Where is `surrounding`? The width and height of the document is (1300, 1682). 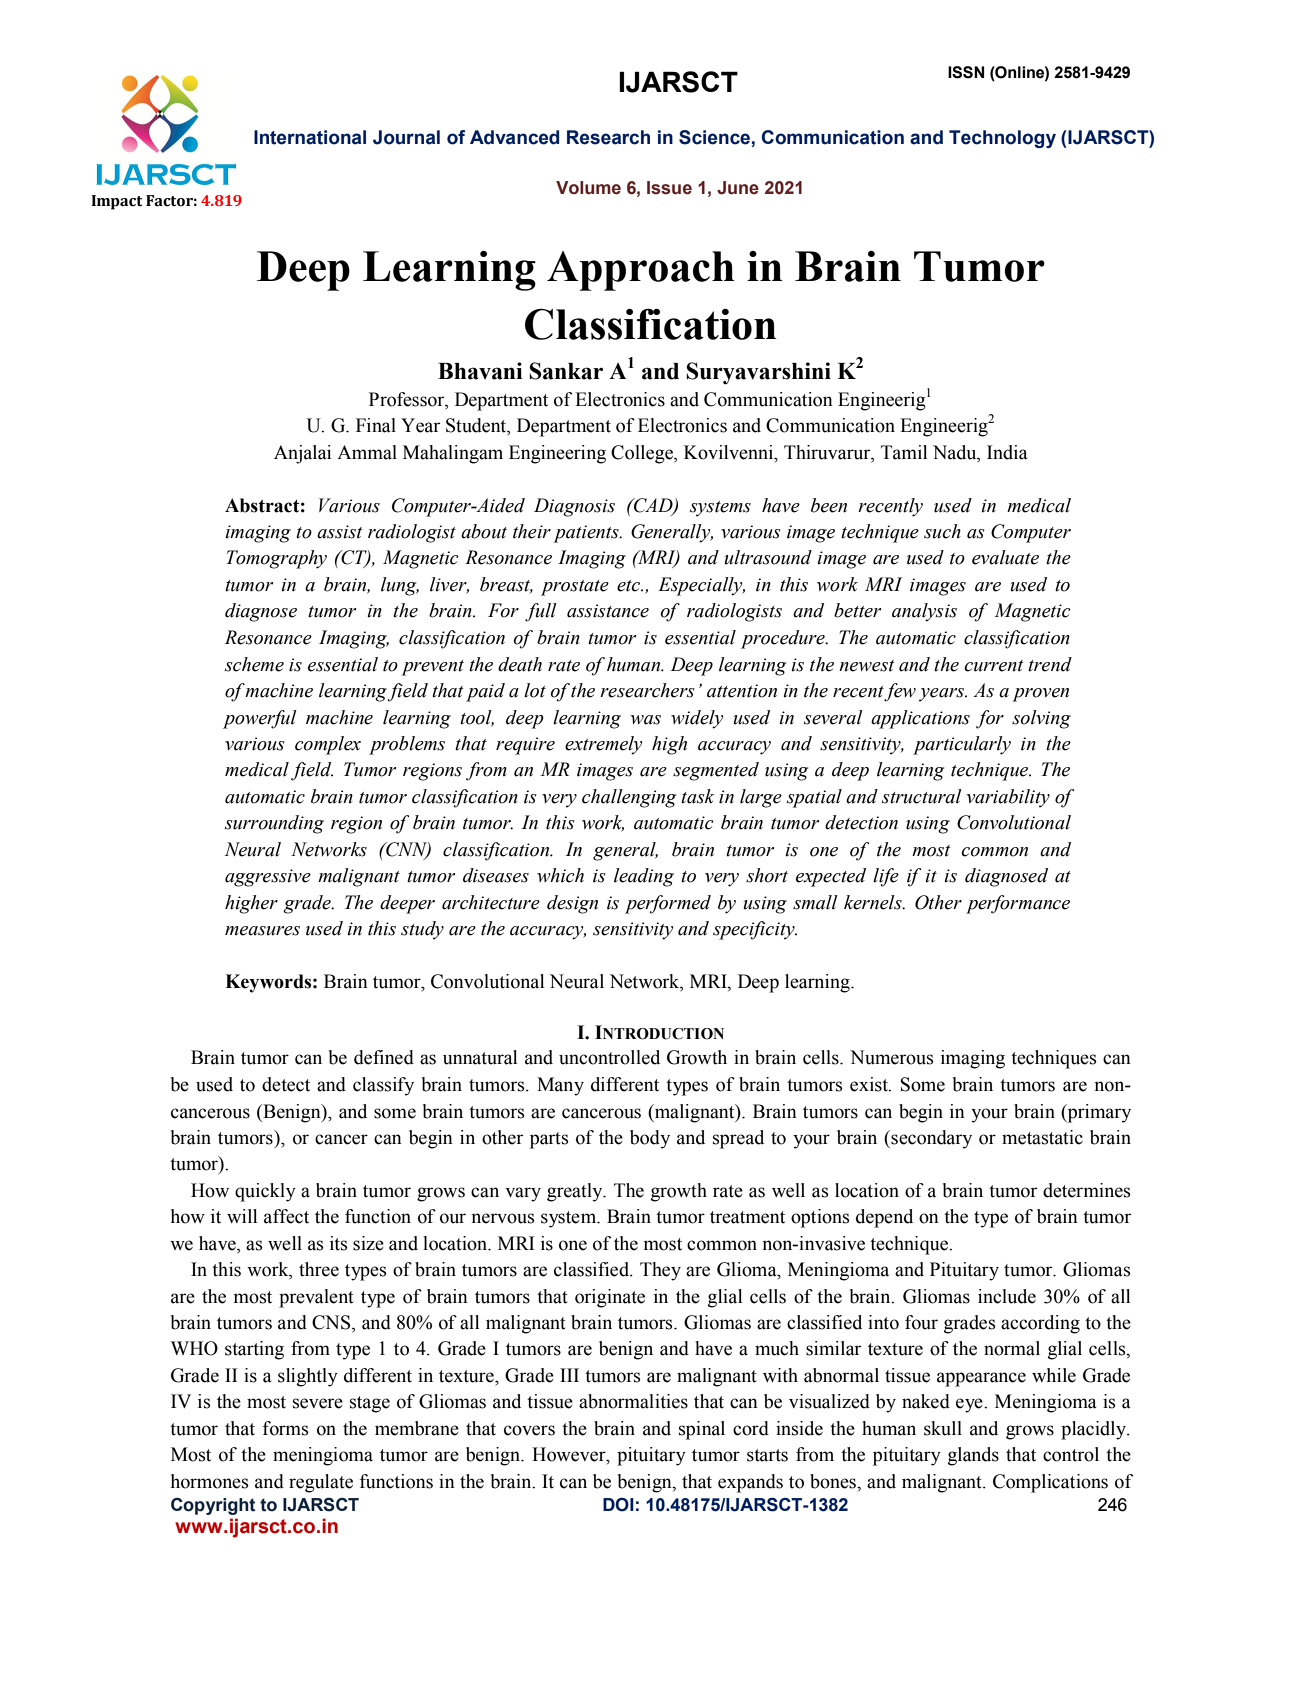
surrounding is located at coordinates (274, 824).
